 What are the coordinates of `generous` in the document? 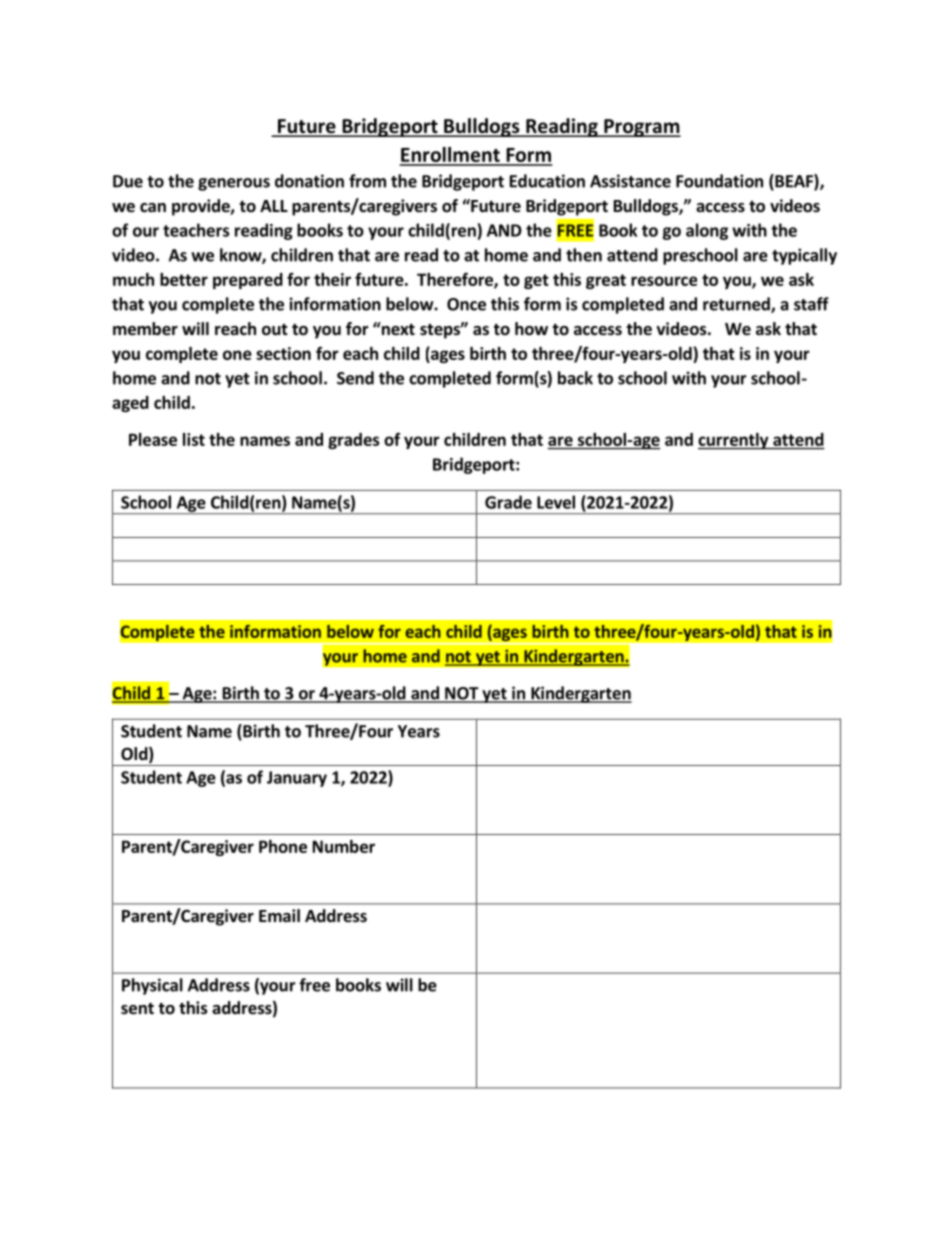 It's located at (234, 184).
